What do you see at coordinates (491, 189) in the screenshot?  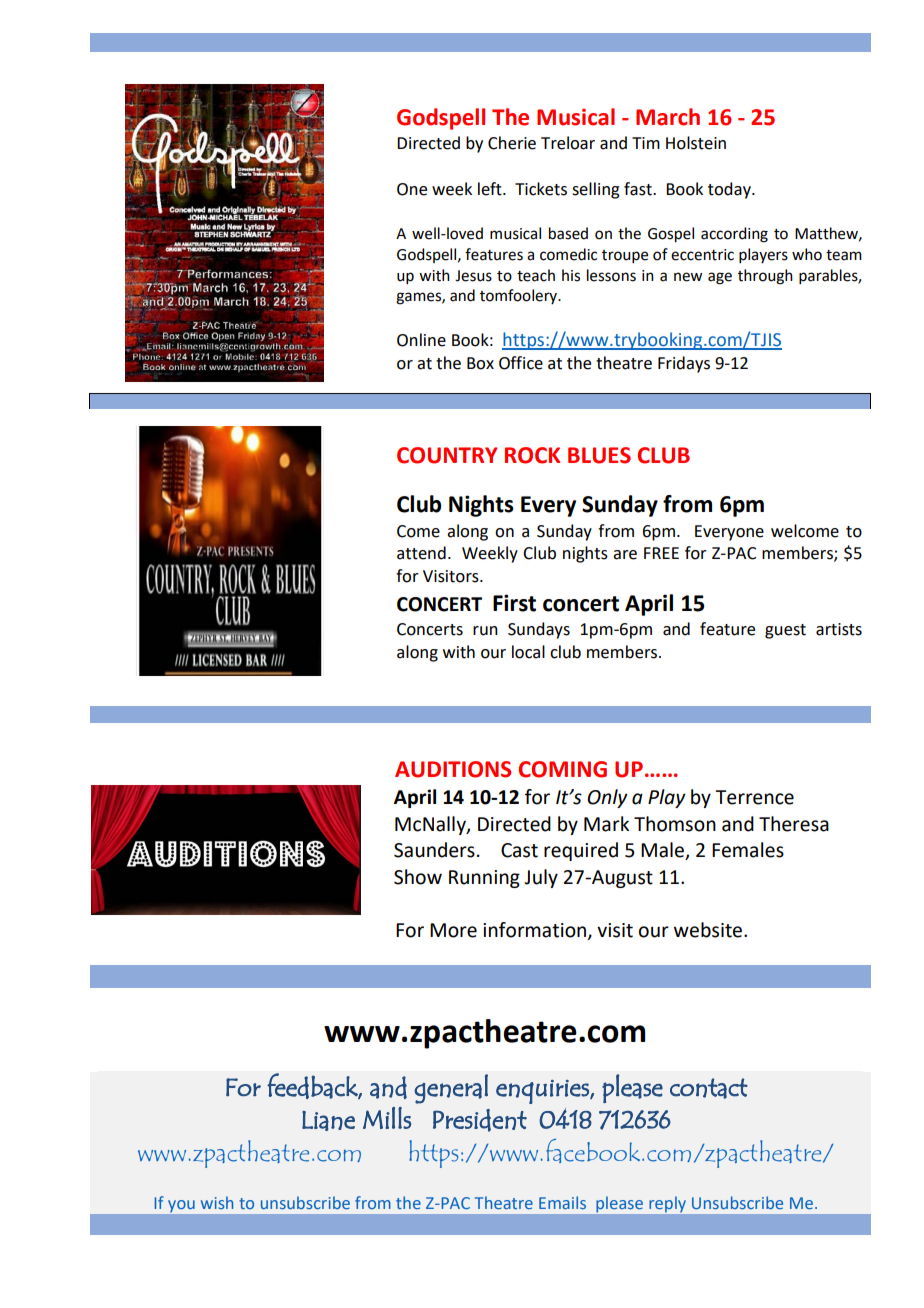 I see `left` at bounding box center [491, 189].
